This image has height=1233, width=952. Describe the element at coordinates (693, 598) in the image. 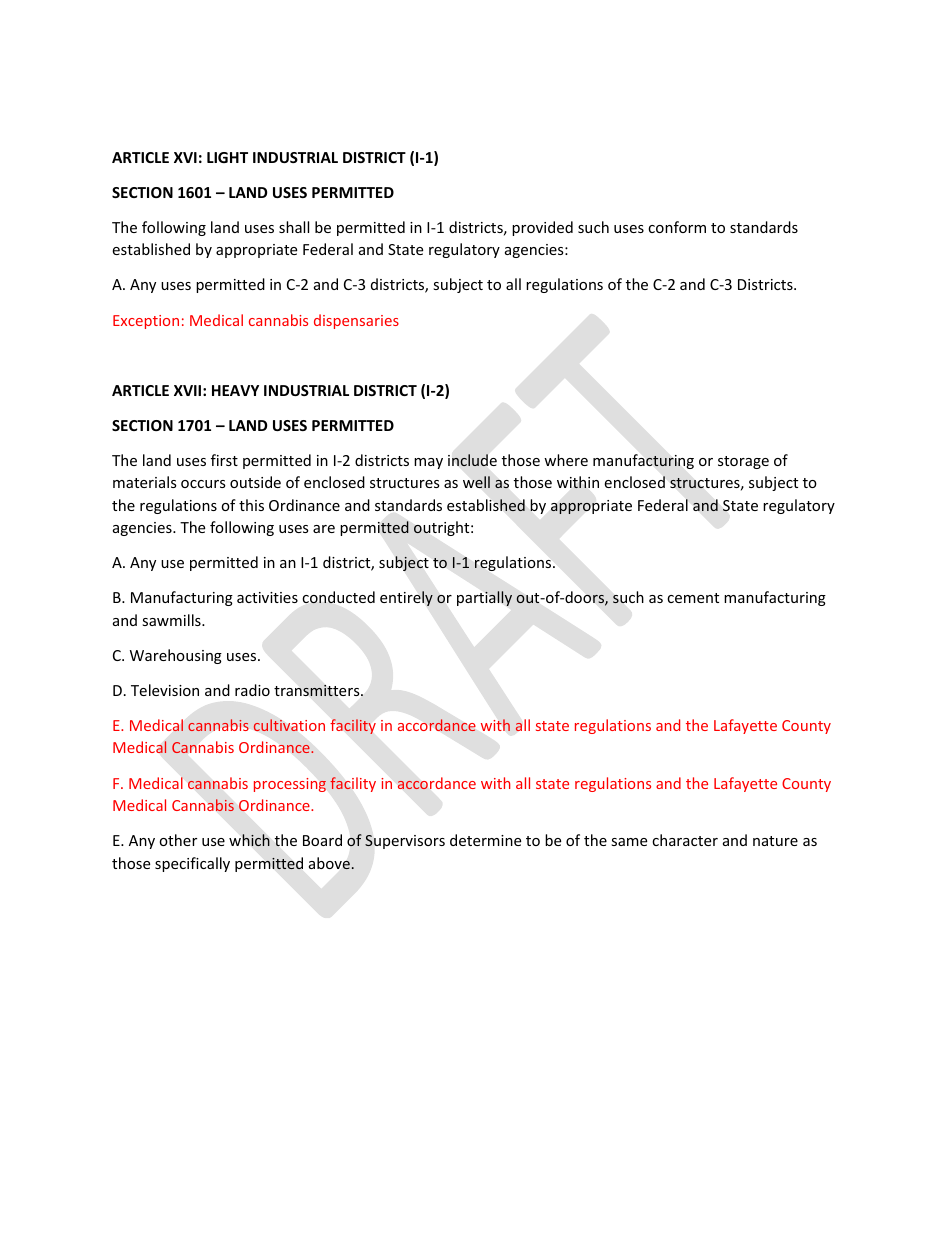

I see `cement` at that location.
